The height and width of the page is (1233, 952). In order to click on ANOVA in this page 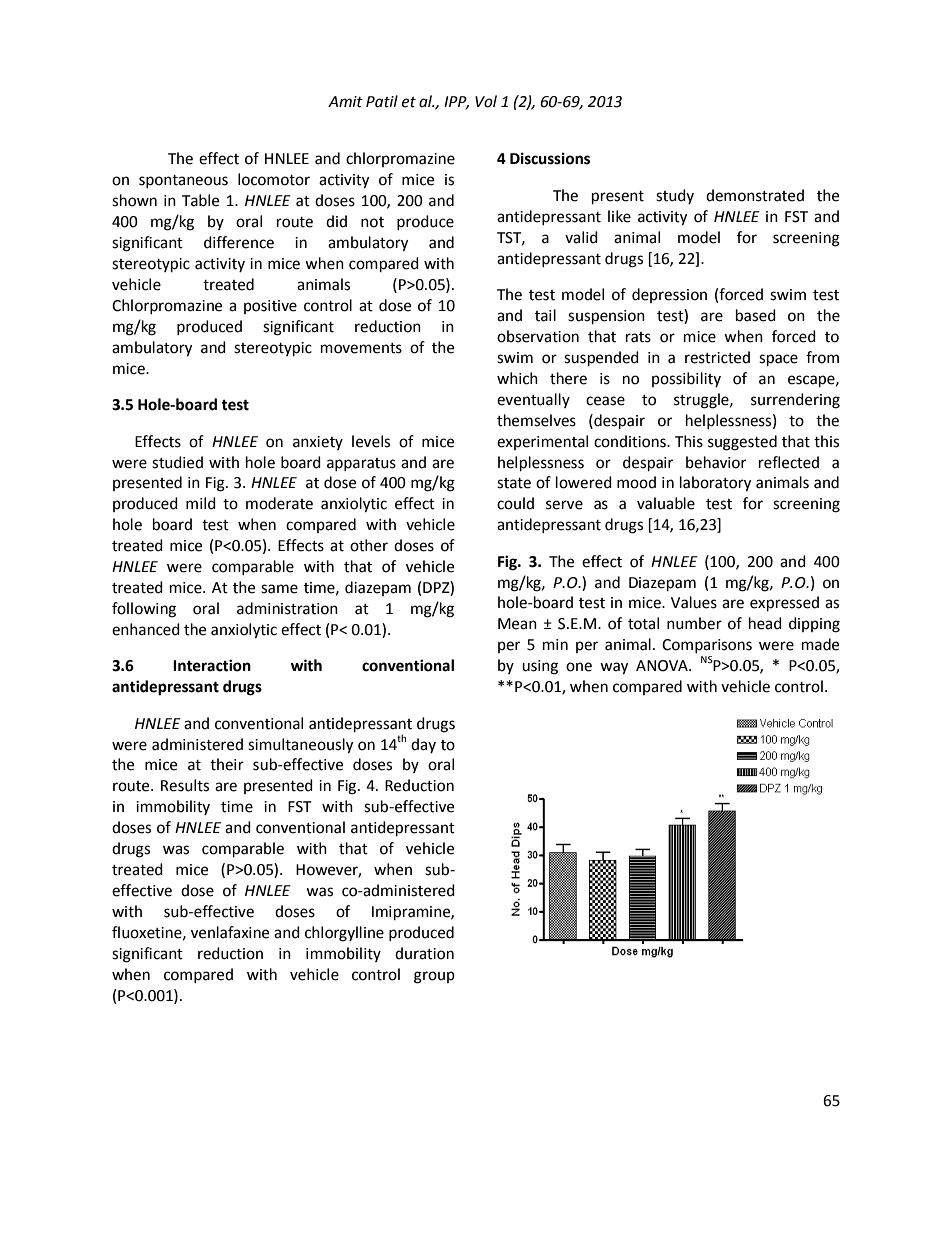, I will do `click(663, 666)`.
